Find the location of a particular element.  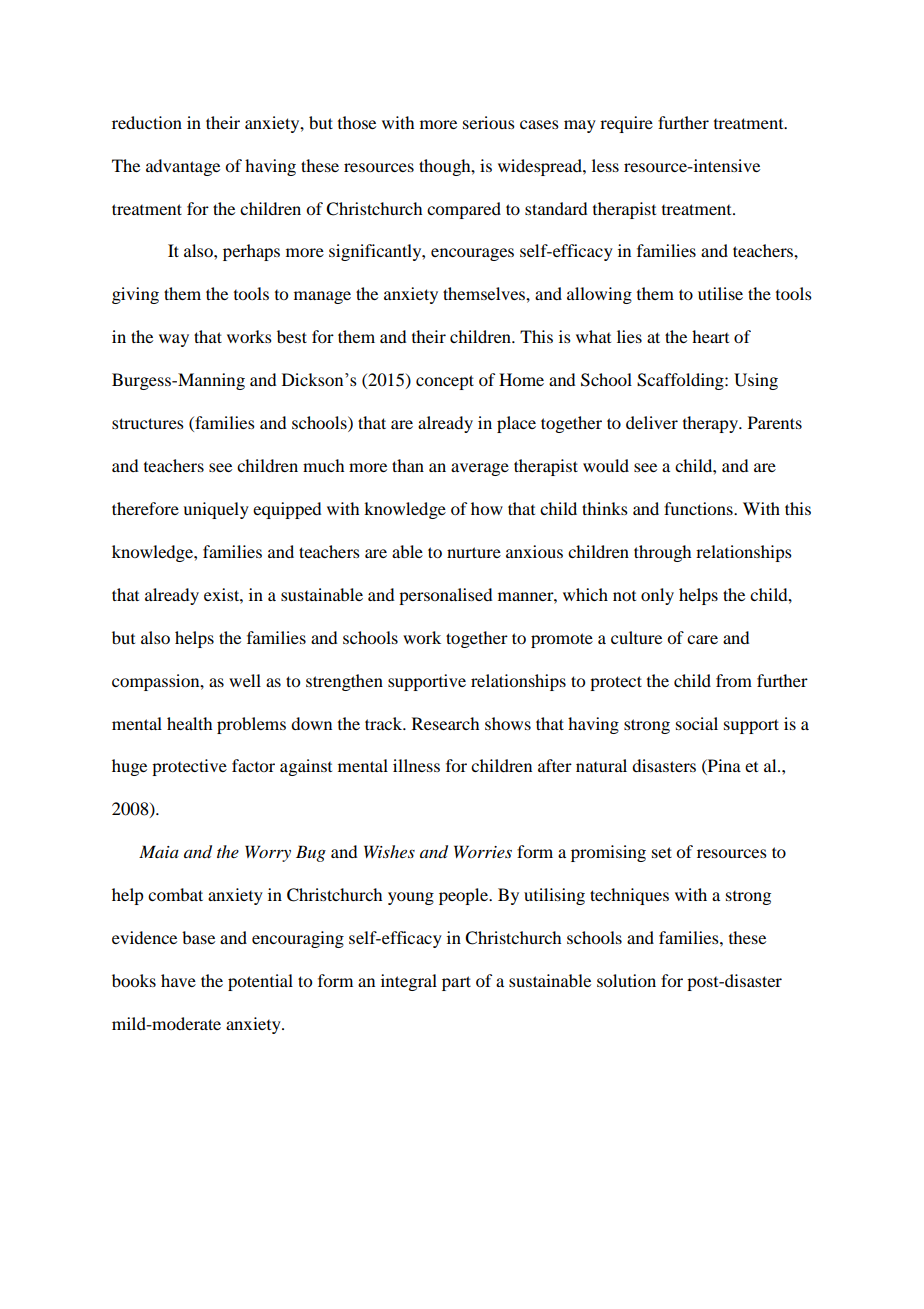

therapy is located at coordinates (712, 424).
